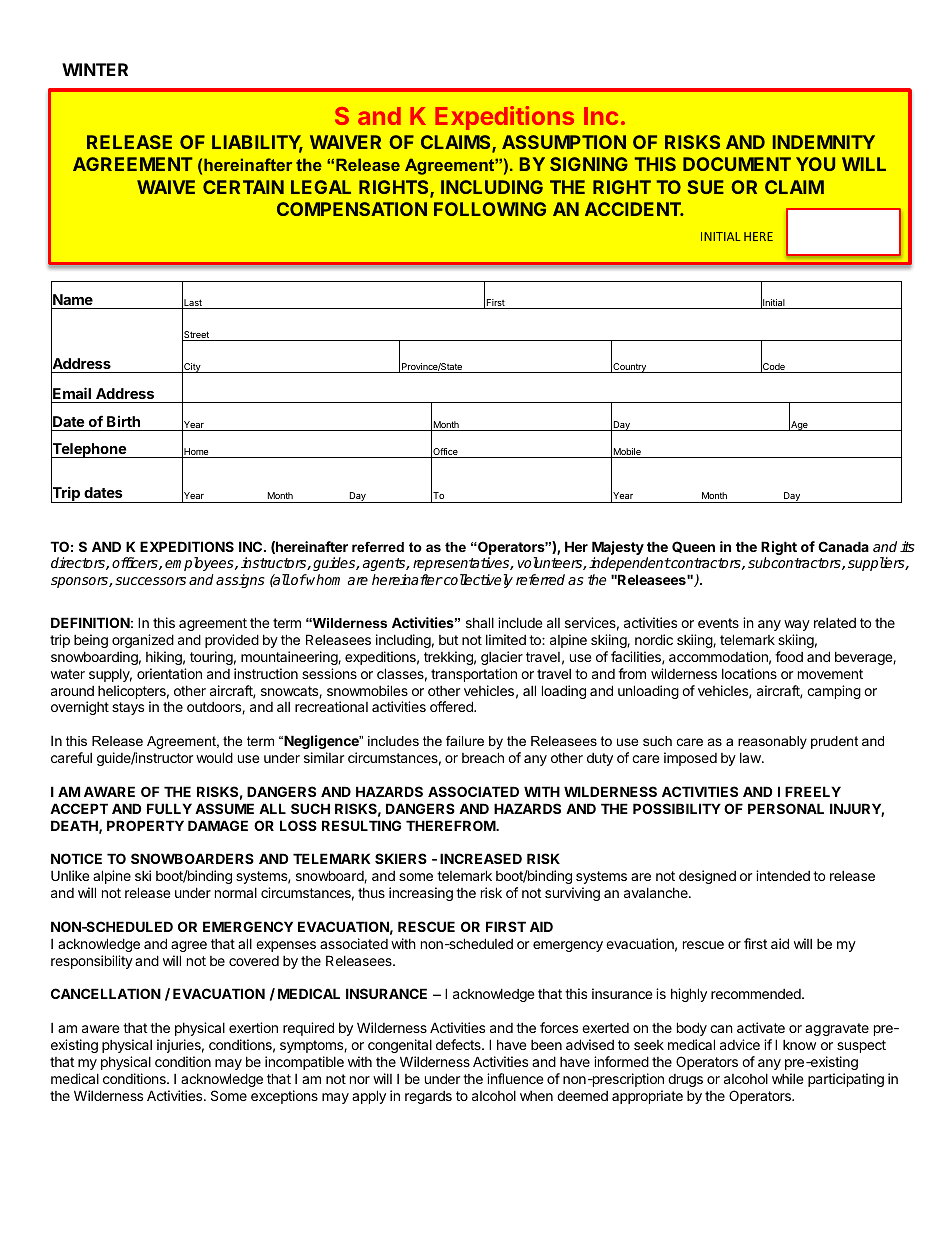  What do you see at coordinates (843, 546) in the document?
I see `Canada` at bounding box center [843, 546].
